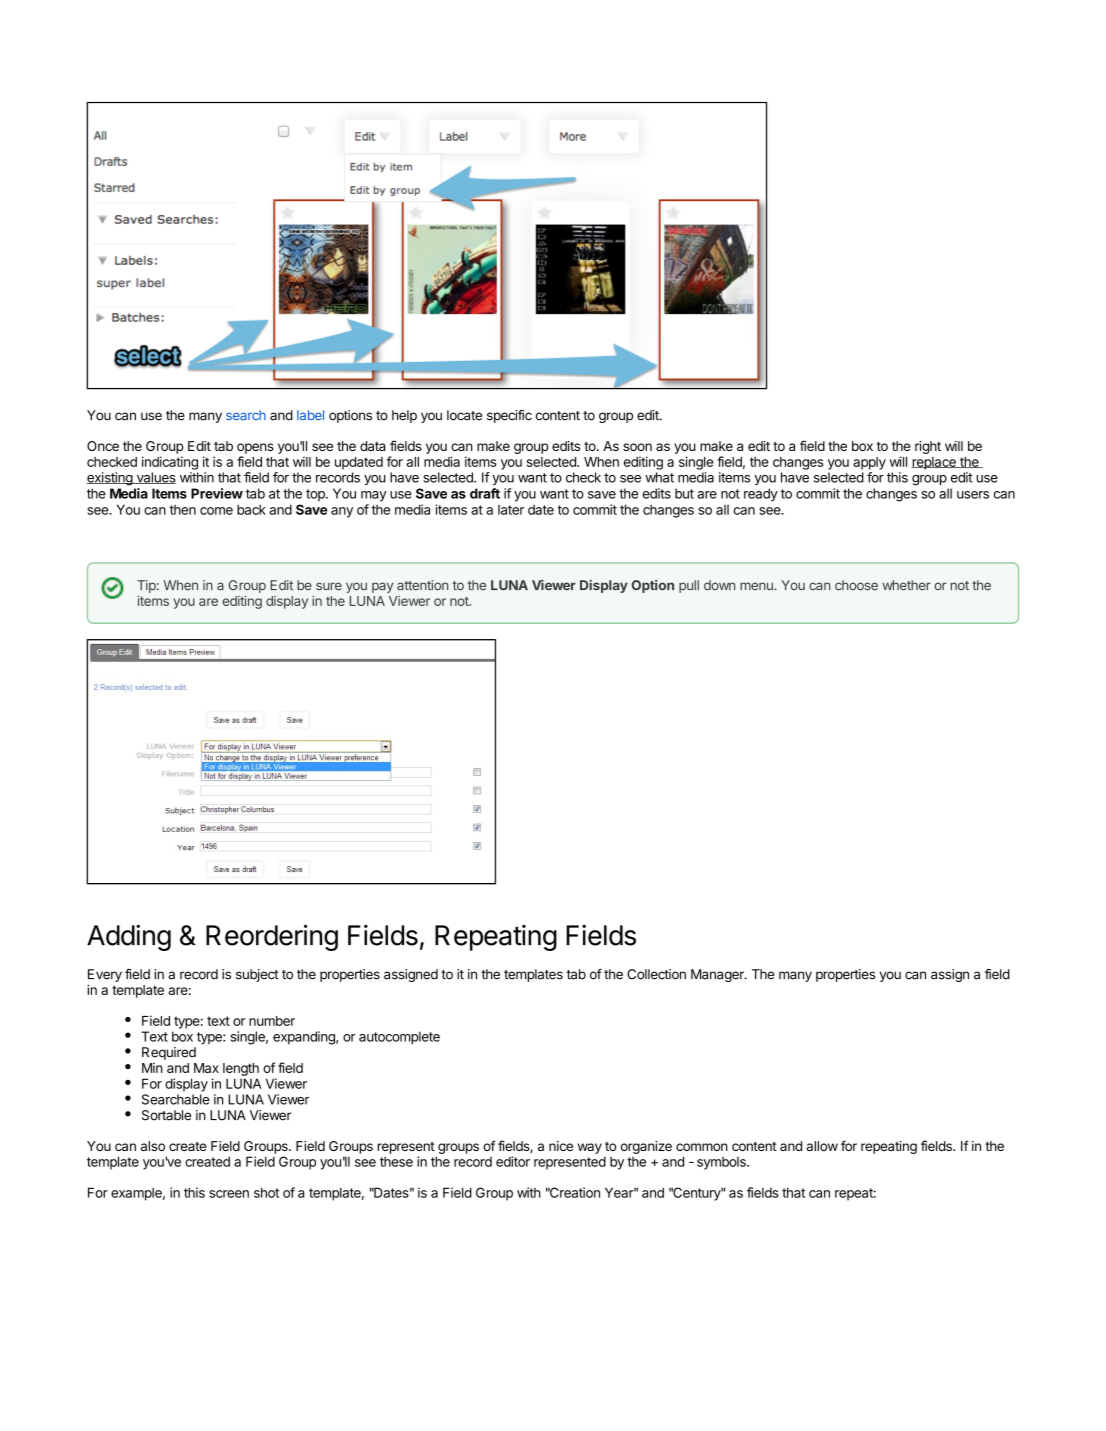  What do you see at coordinates (656, 974) in the screenshot?
I see `Collection` at bounding box center [656, 974].
